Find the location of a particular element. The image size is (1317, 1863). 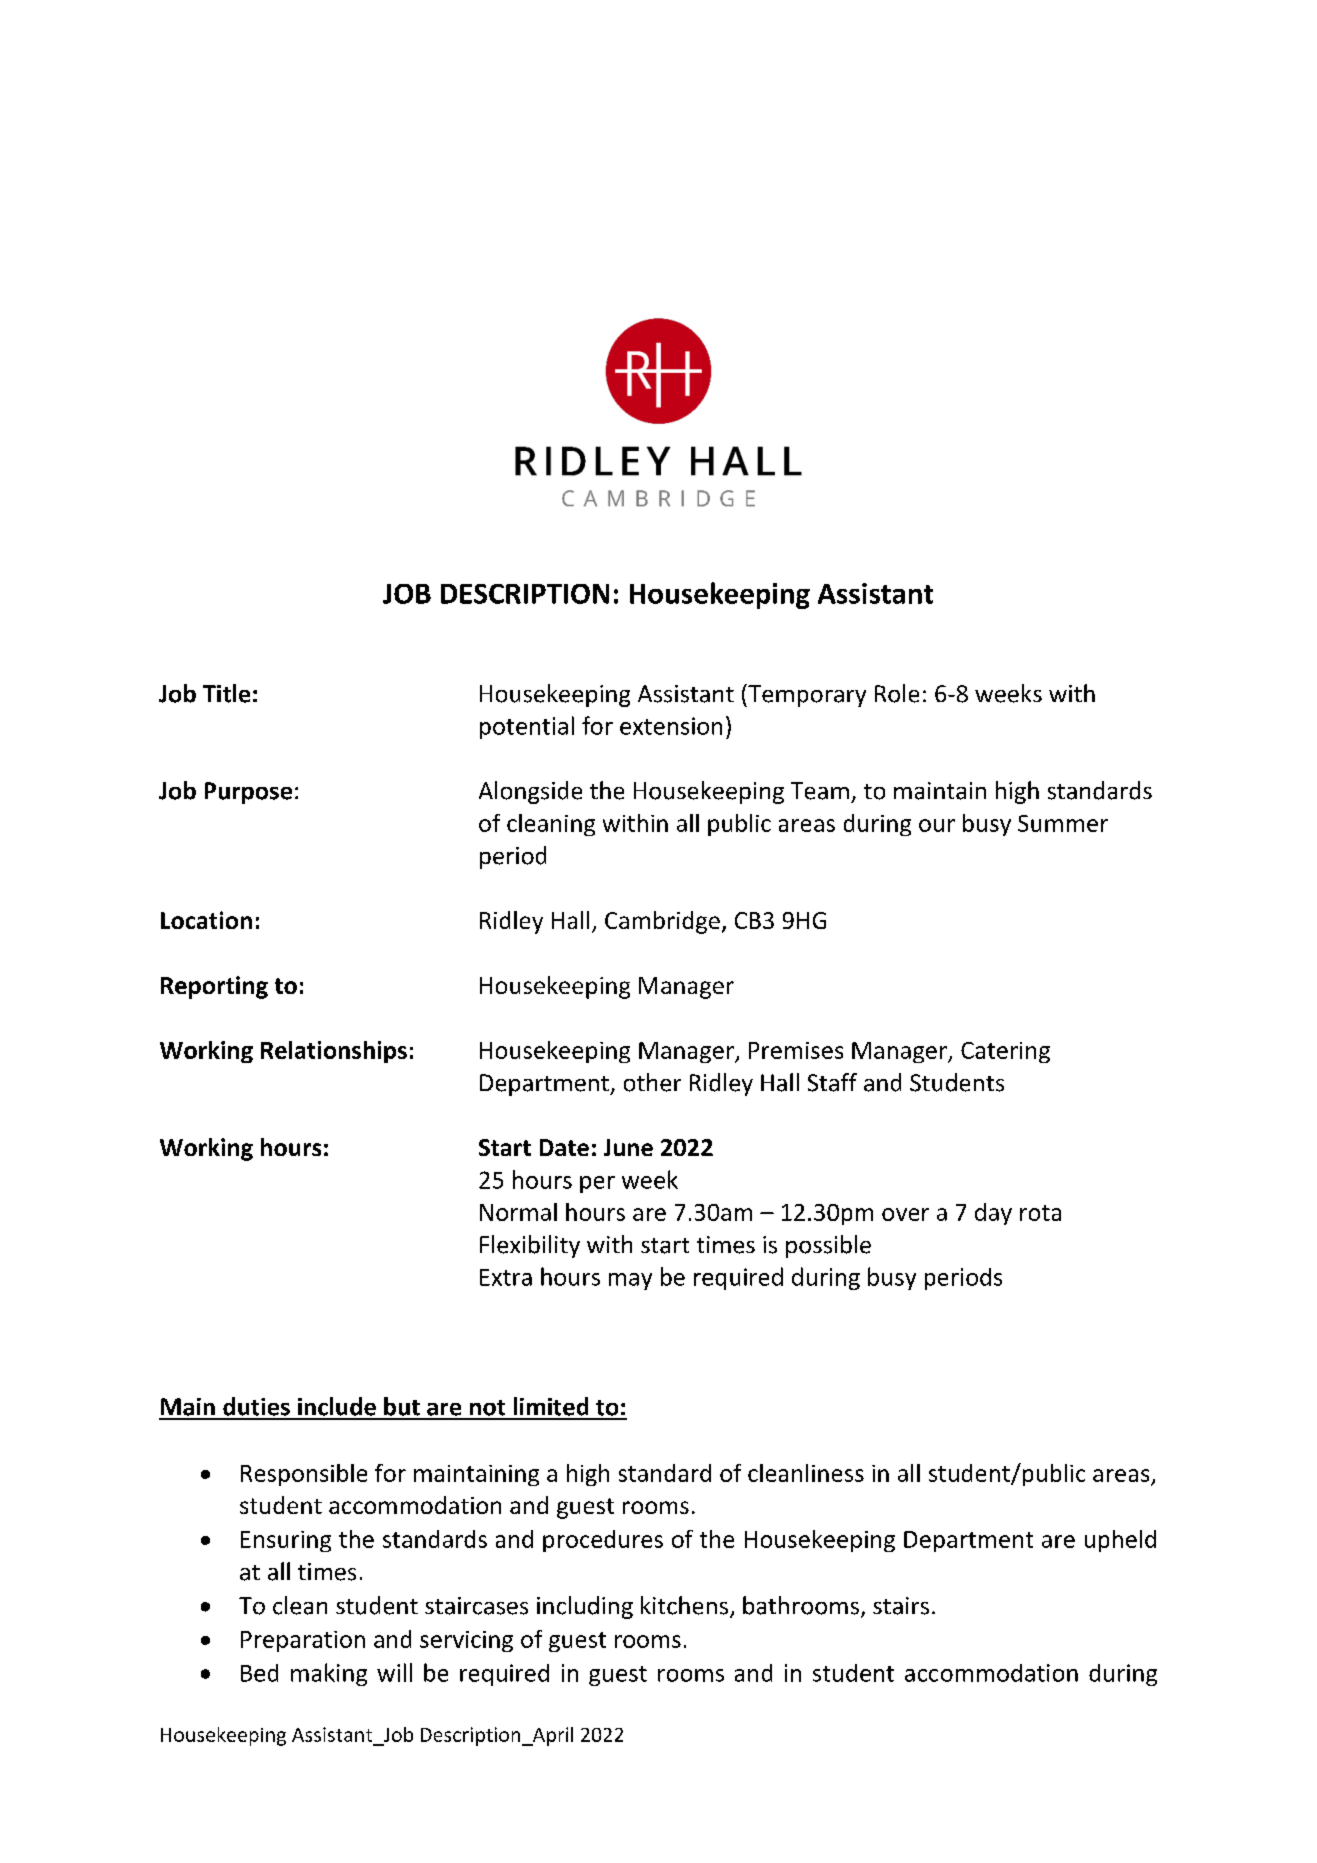

Responsible is located at coordinates (304, 1475).
